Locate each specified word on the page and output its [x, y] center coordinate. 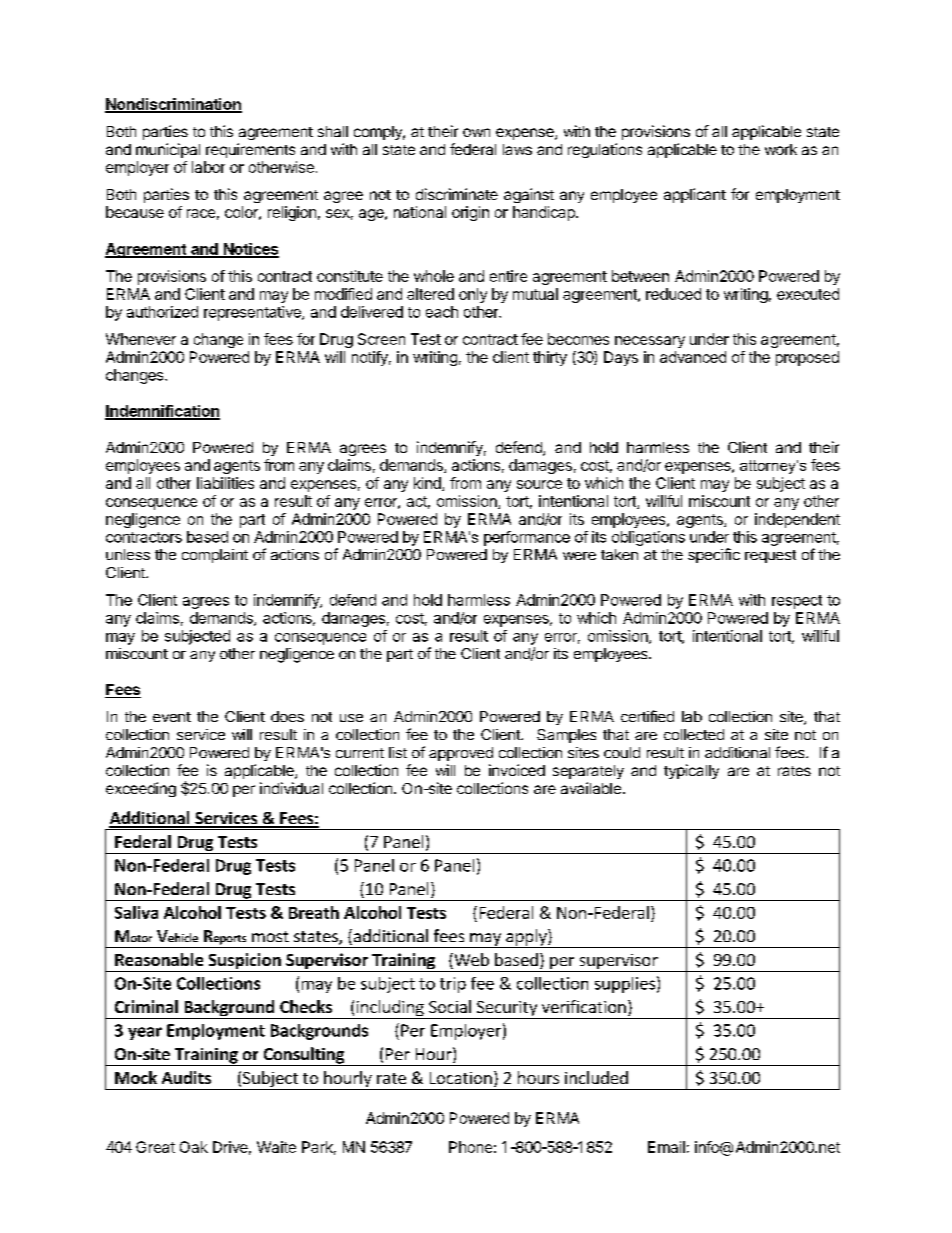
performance [527, 538]
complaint [215, 556]
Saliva [136, 912]
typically [691, 771]
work [781, 149]
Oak [194, 1147]
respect [797, 602]
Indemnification [162, 412]
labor [208, 167]
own [476, 132]
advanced [693, 357]
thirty [550, 358]
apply [526, 938]
